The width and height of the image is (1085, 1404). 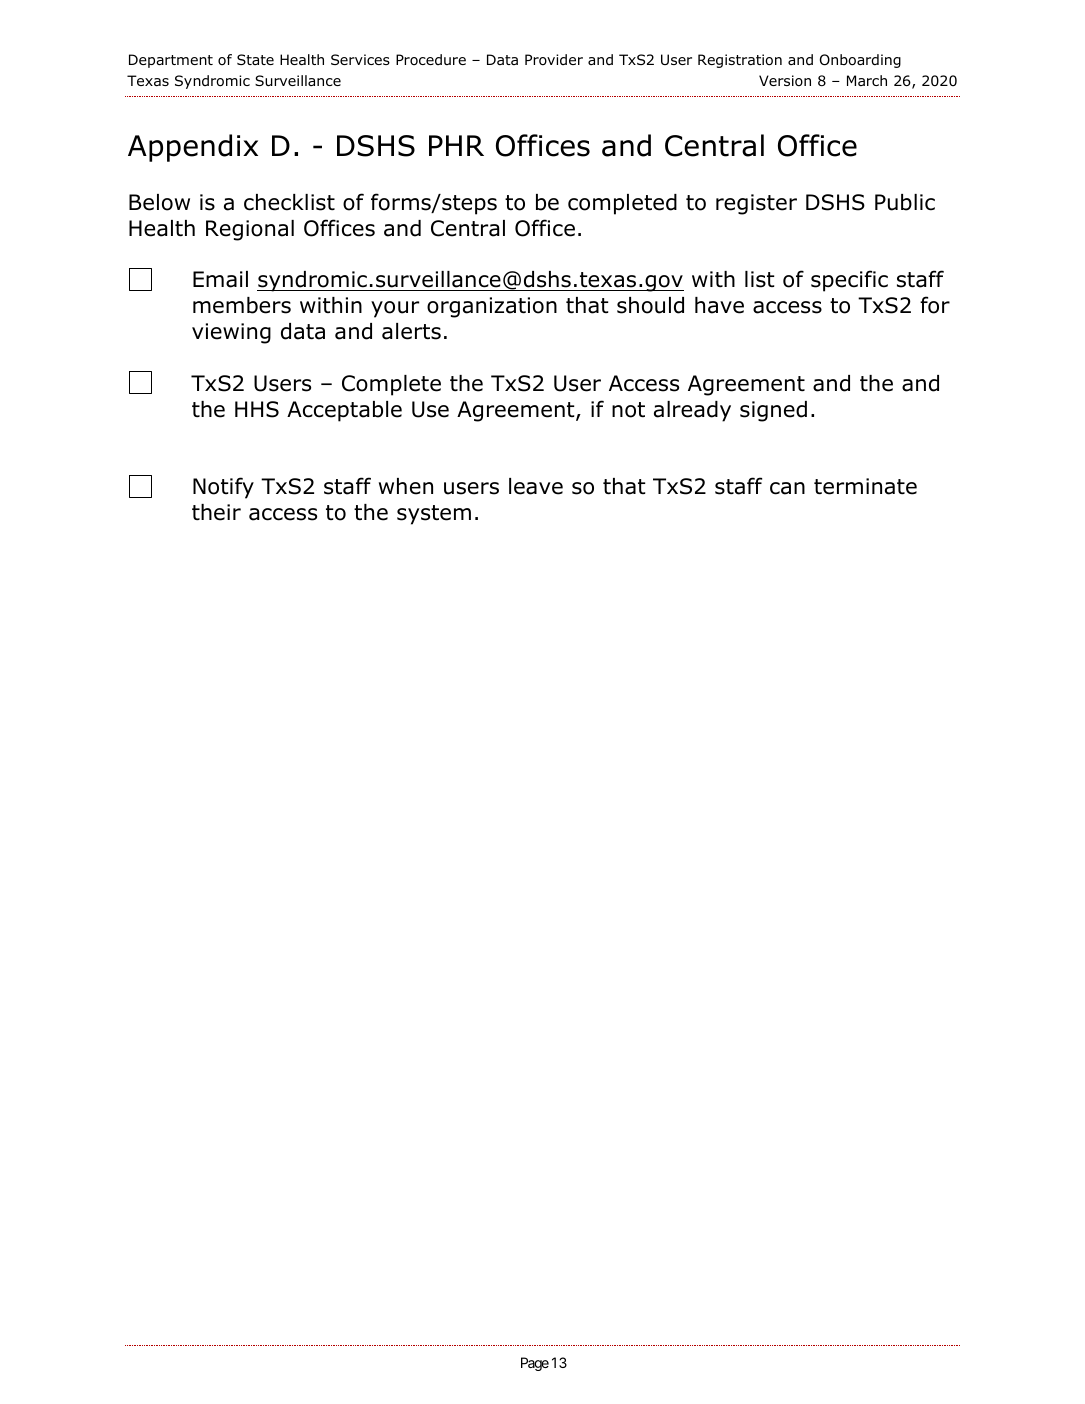 What do you see at coordinates (223, 488) in the image?
I see `Notify` at bounding box center [223, 488].
